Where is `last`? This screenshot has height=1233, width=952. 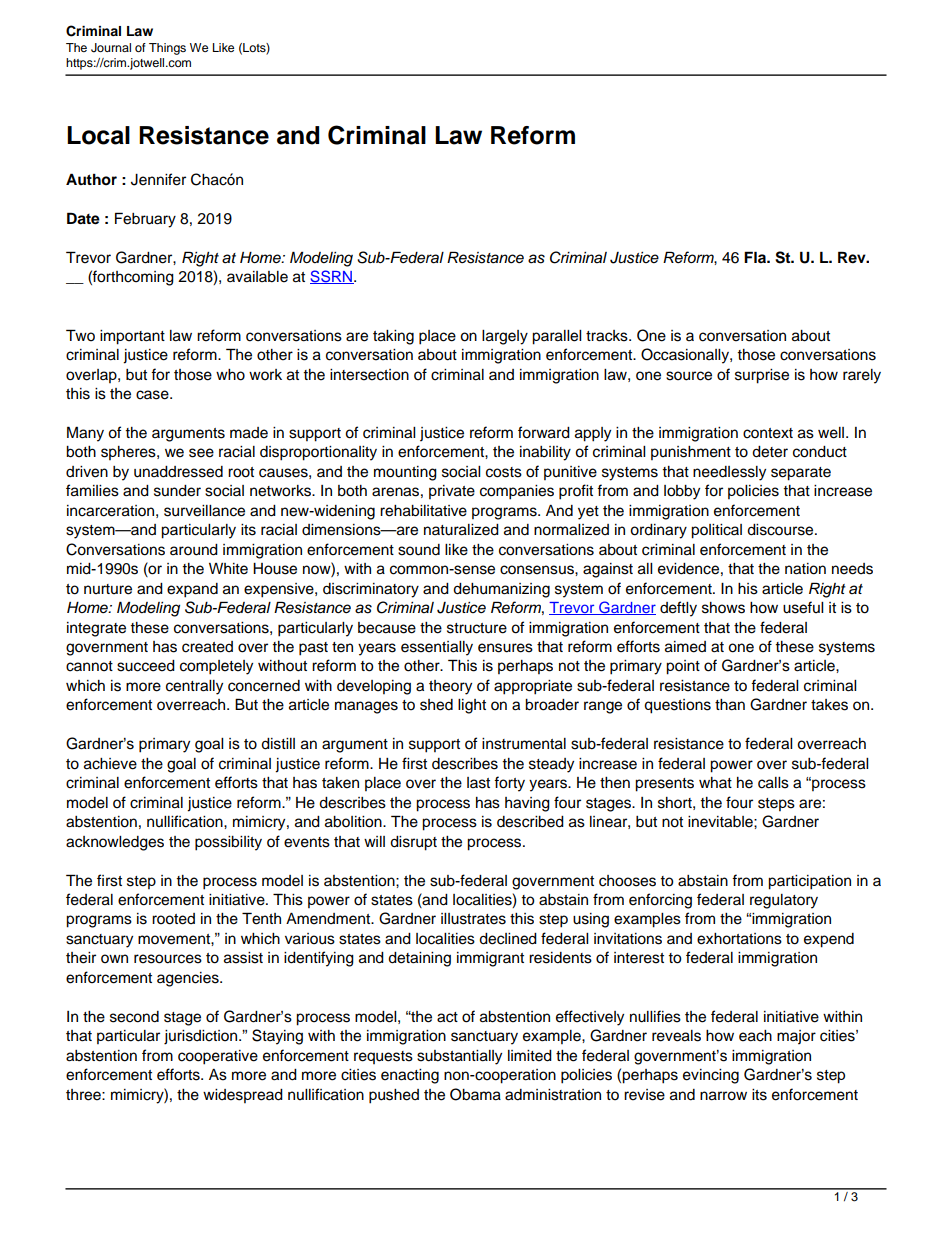 last is located at coordinates (478, 783).
